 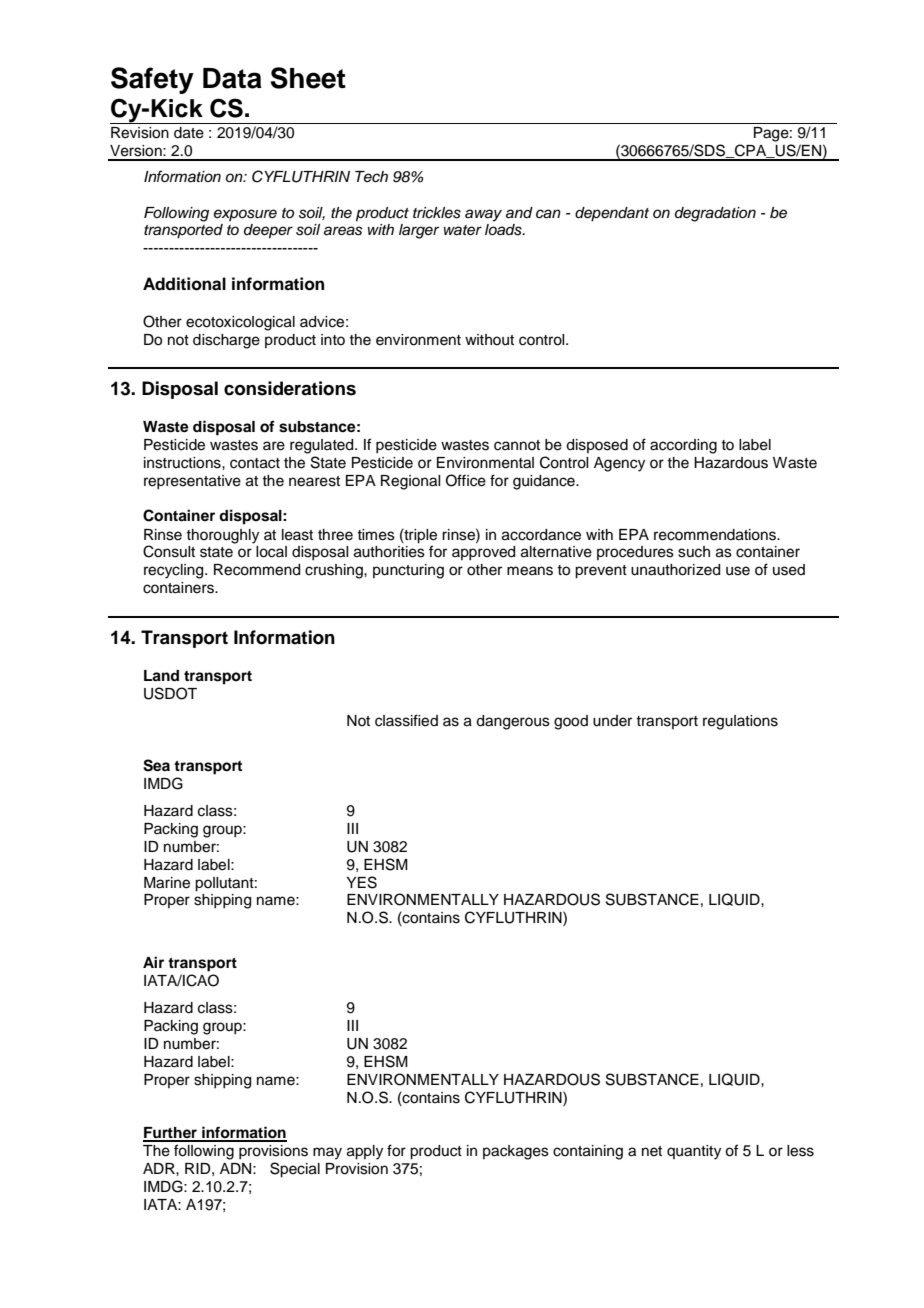 What do you see at coordinates (175, 571) in the screenshot?
I see `recycling` at bounding box center [175, 571].
